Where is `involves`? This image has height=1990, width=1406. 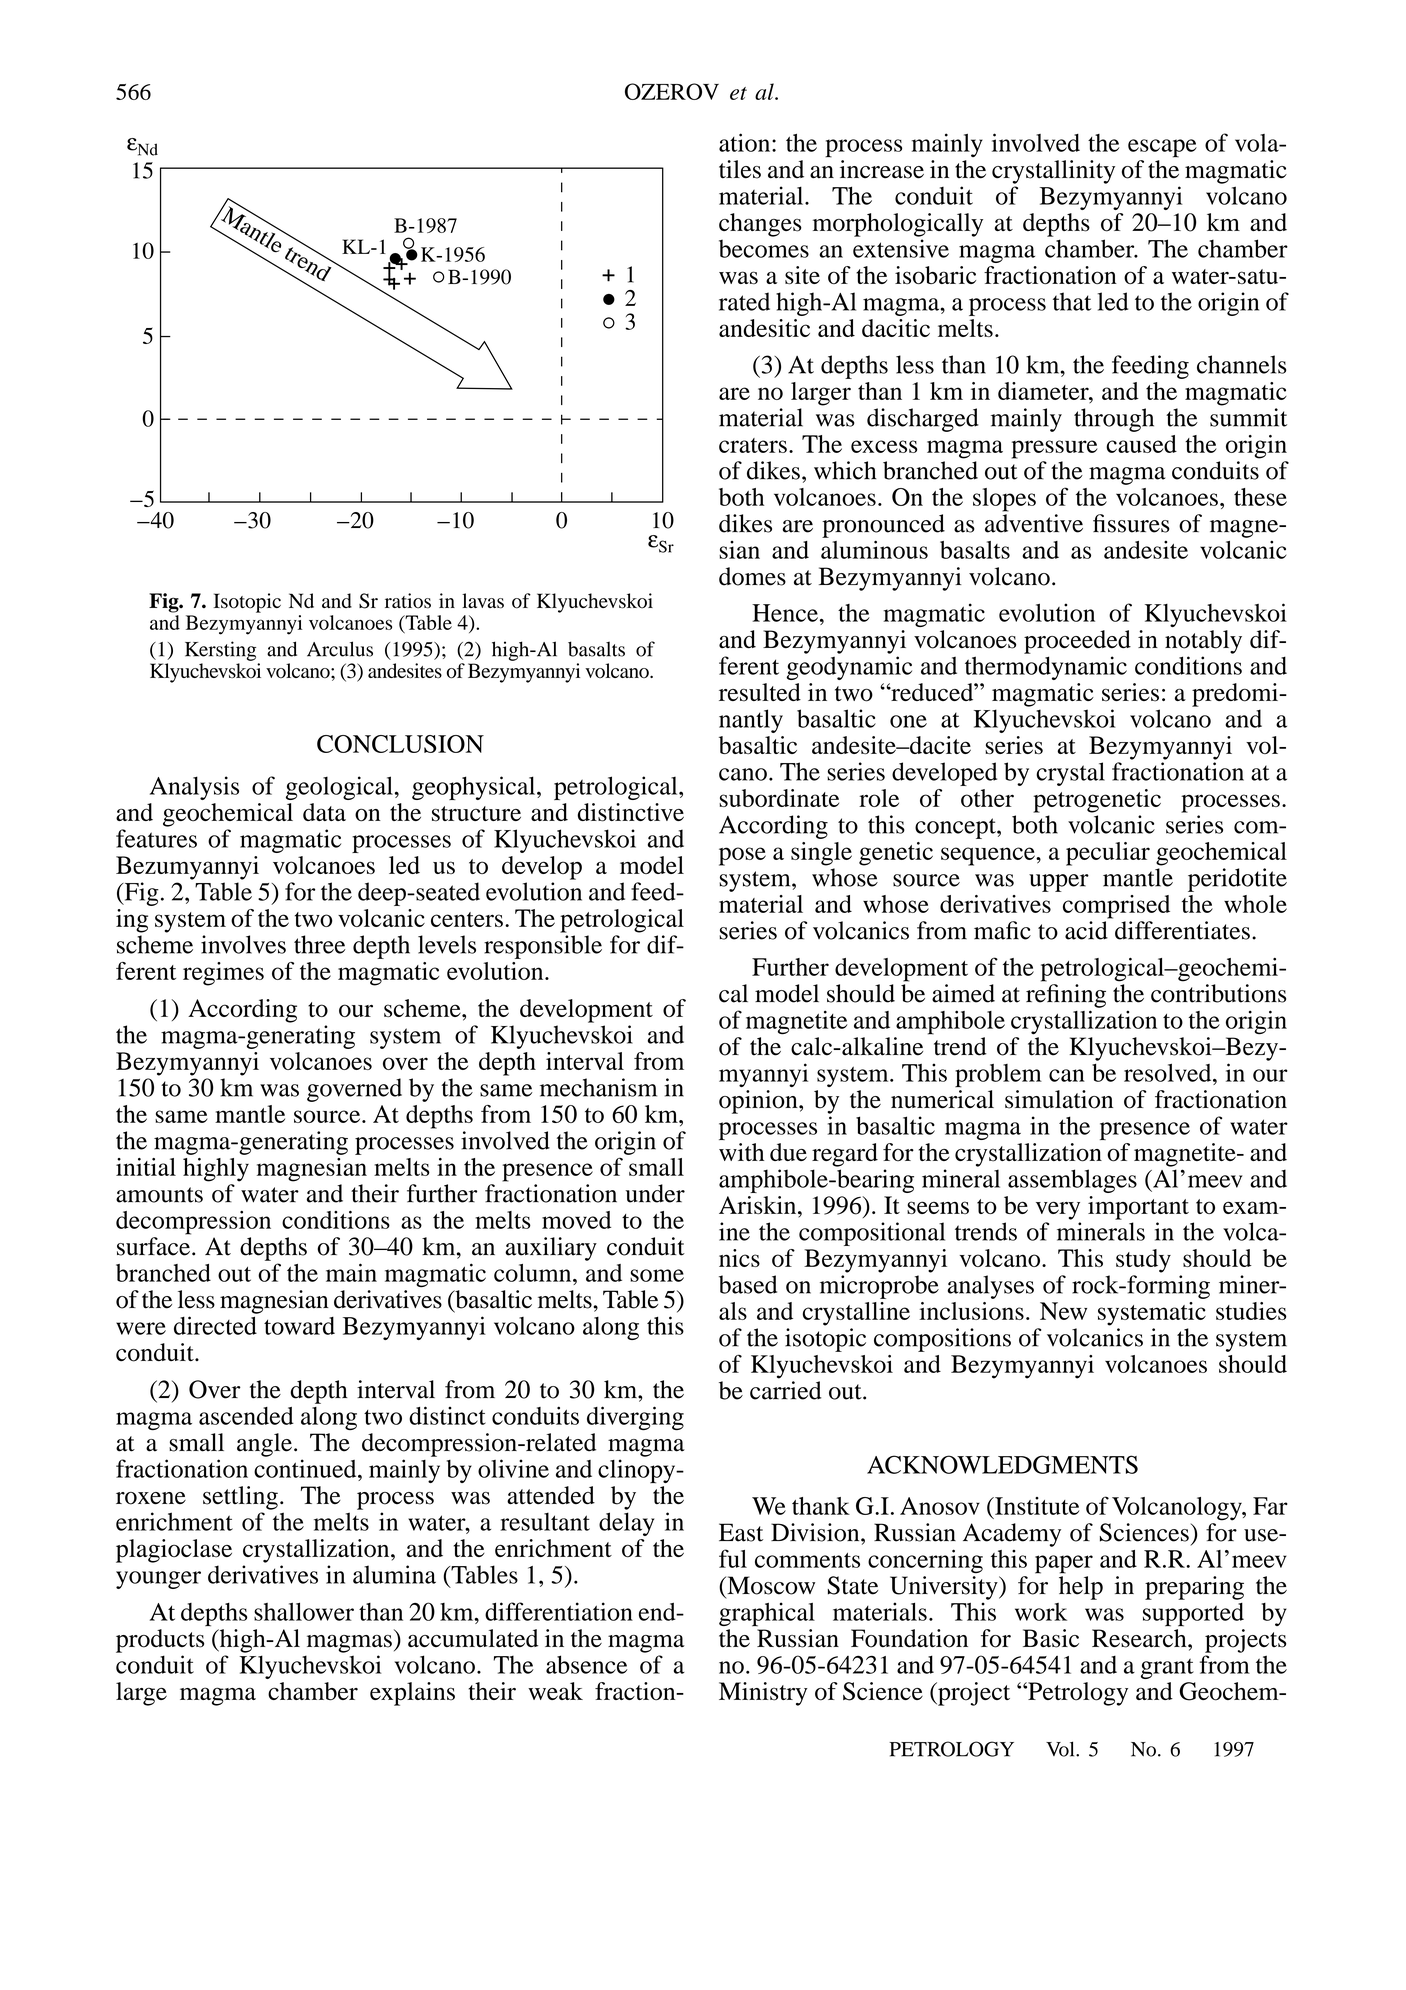
involves is located at coordinates (243, 944).
